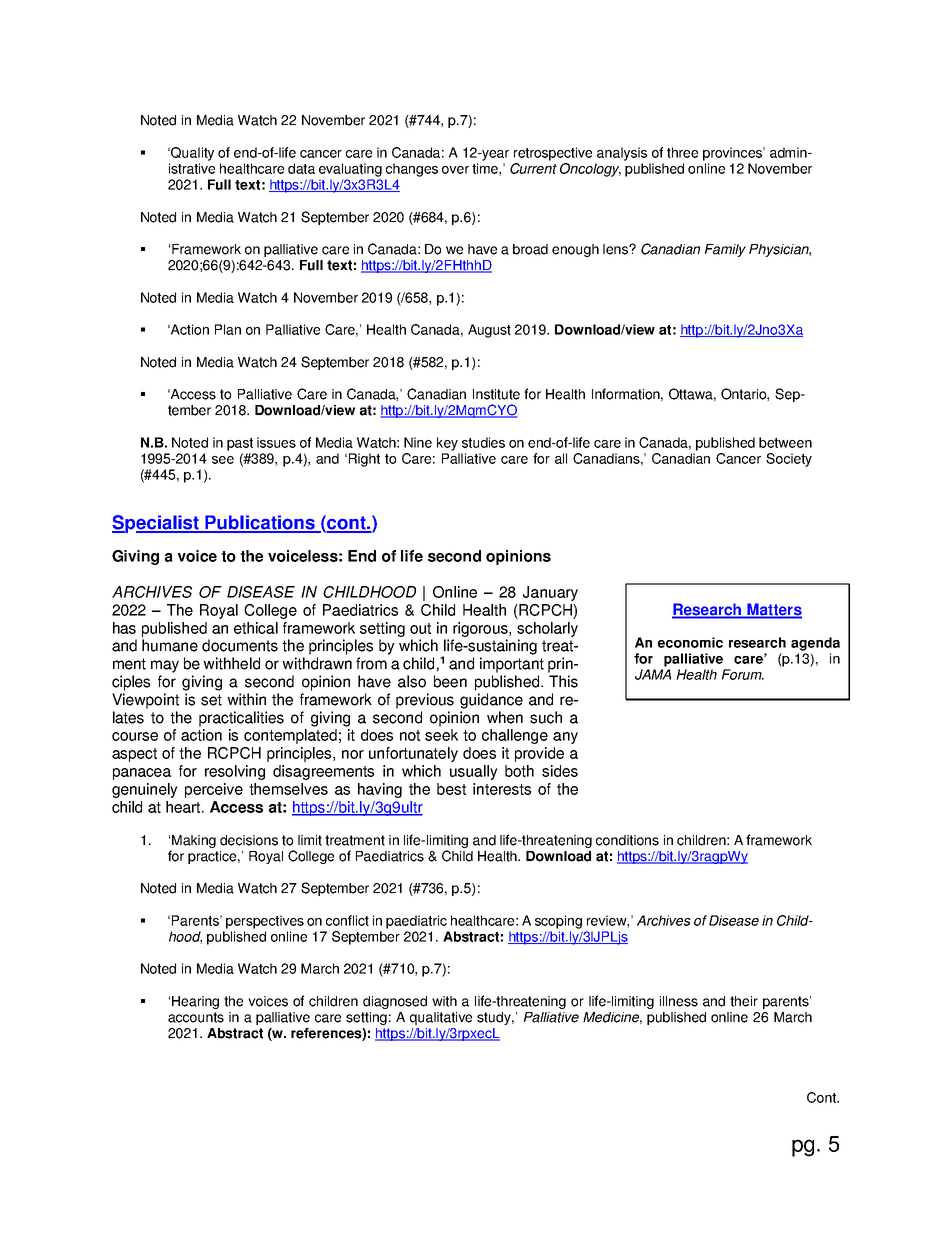 This screenshot has width=952, height=1233. I want to click on qualitative, so click(441, 1018).
